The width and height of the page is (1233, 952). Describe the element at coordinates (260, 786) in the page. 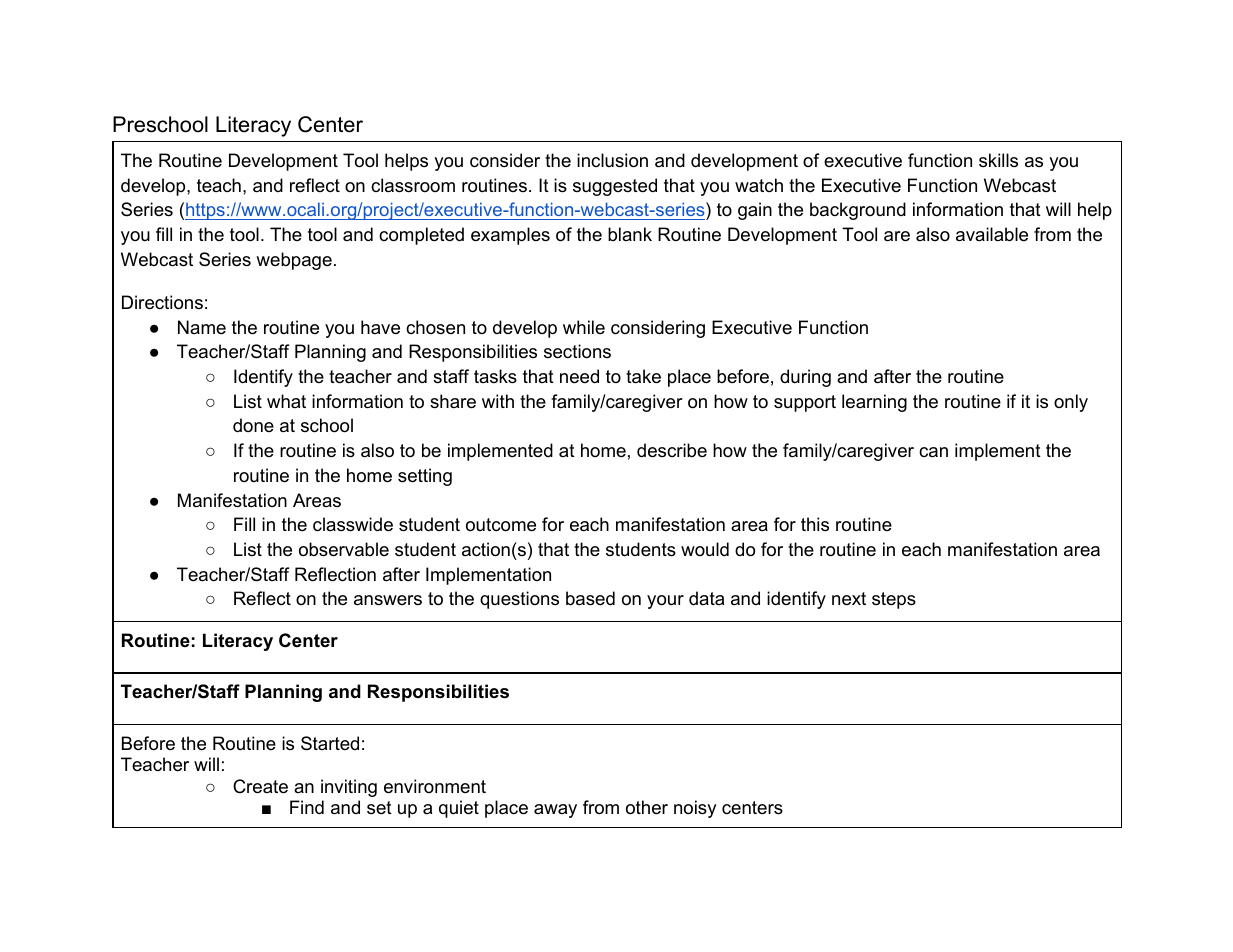

I see `Create` at that location.
